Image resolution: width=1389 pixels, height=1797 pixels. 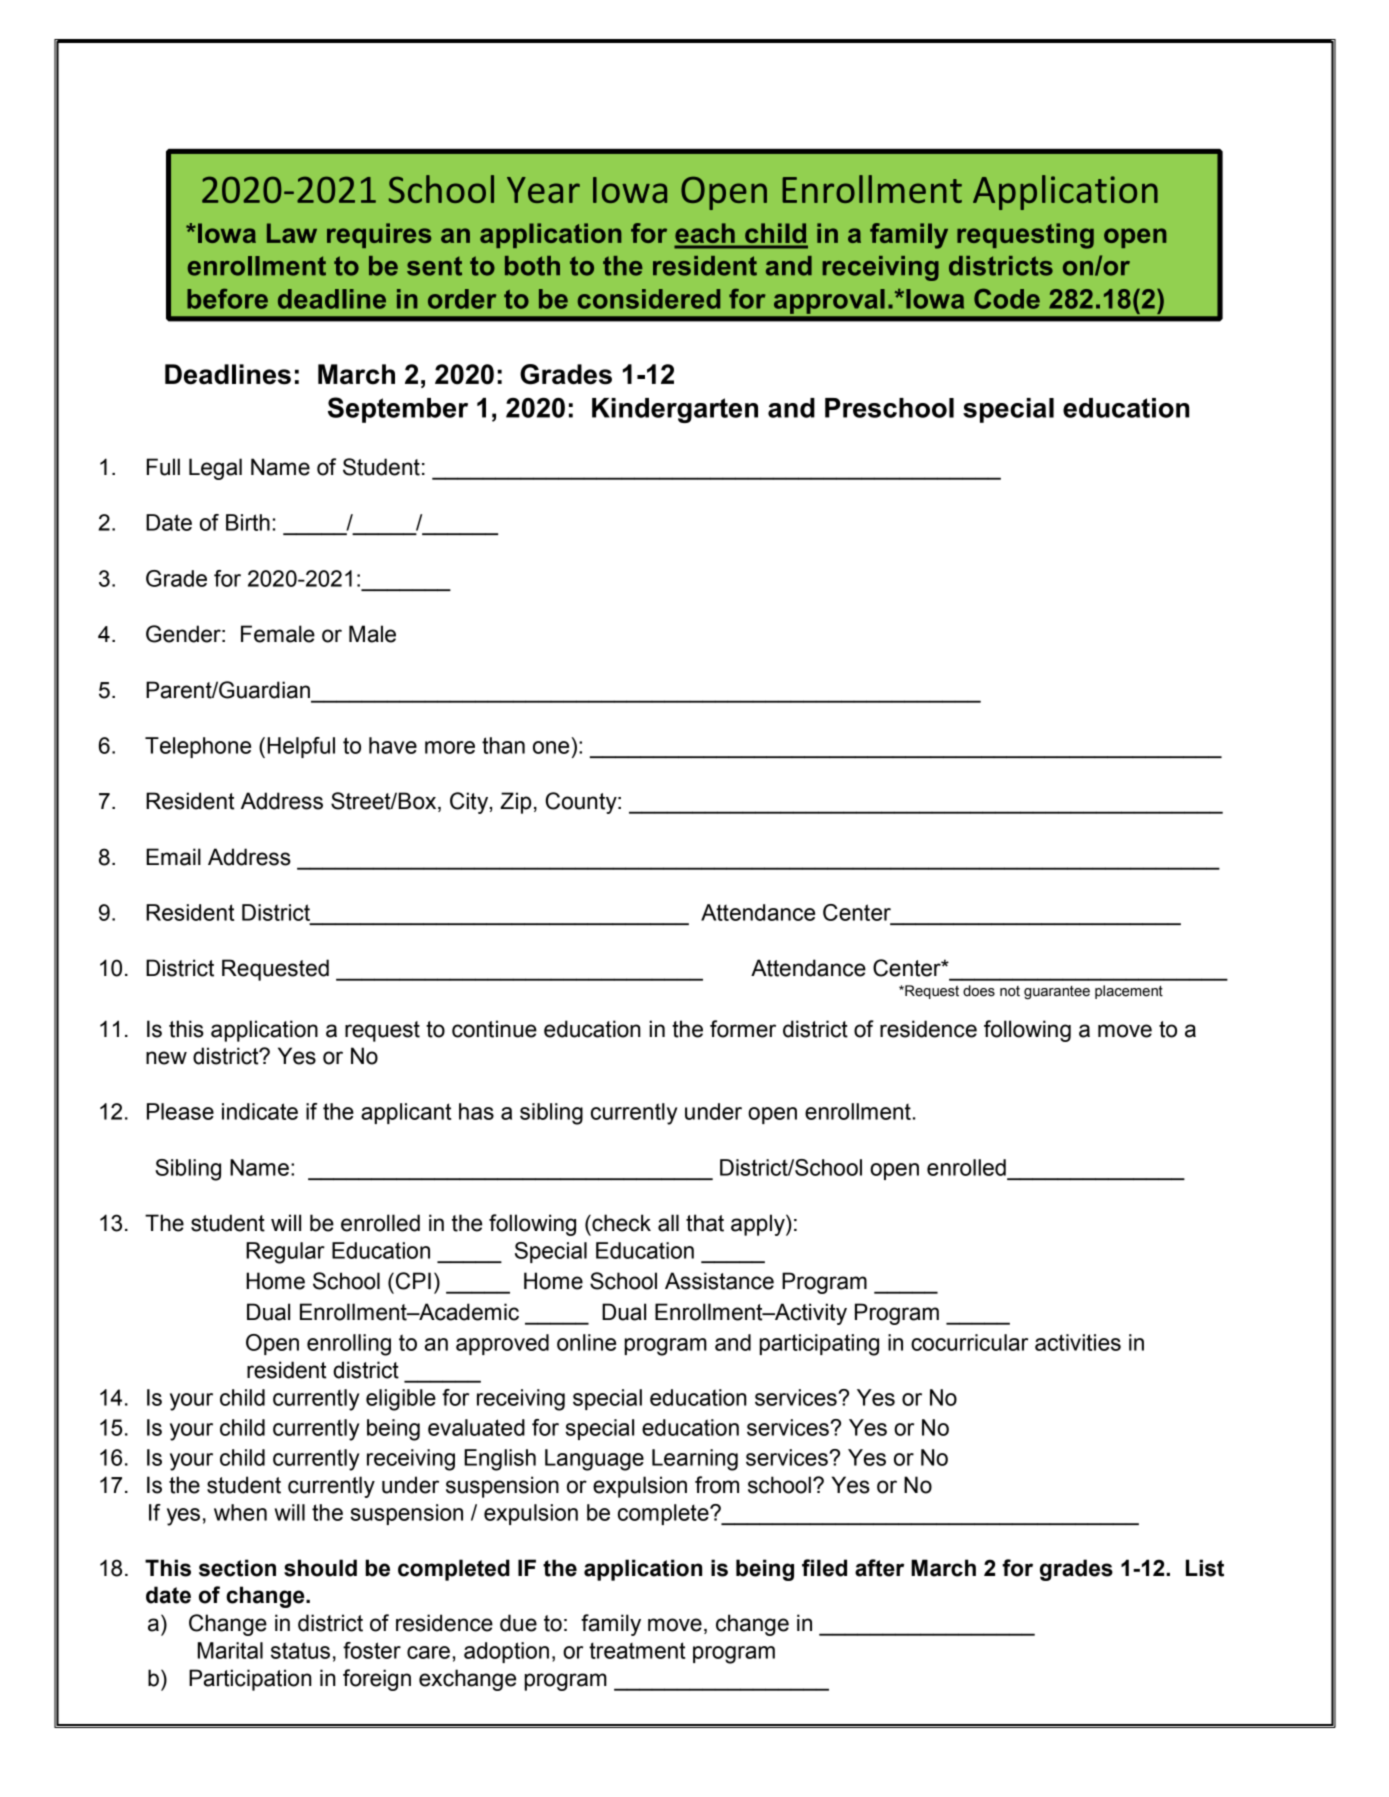 What do you see at coordinates (1007, 299) in the page?
I see `Code` at bounding box center [1007, 299].
